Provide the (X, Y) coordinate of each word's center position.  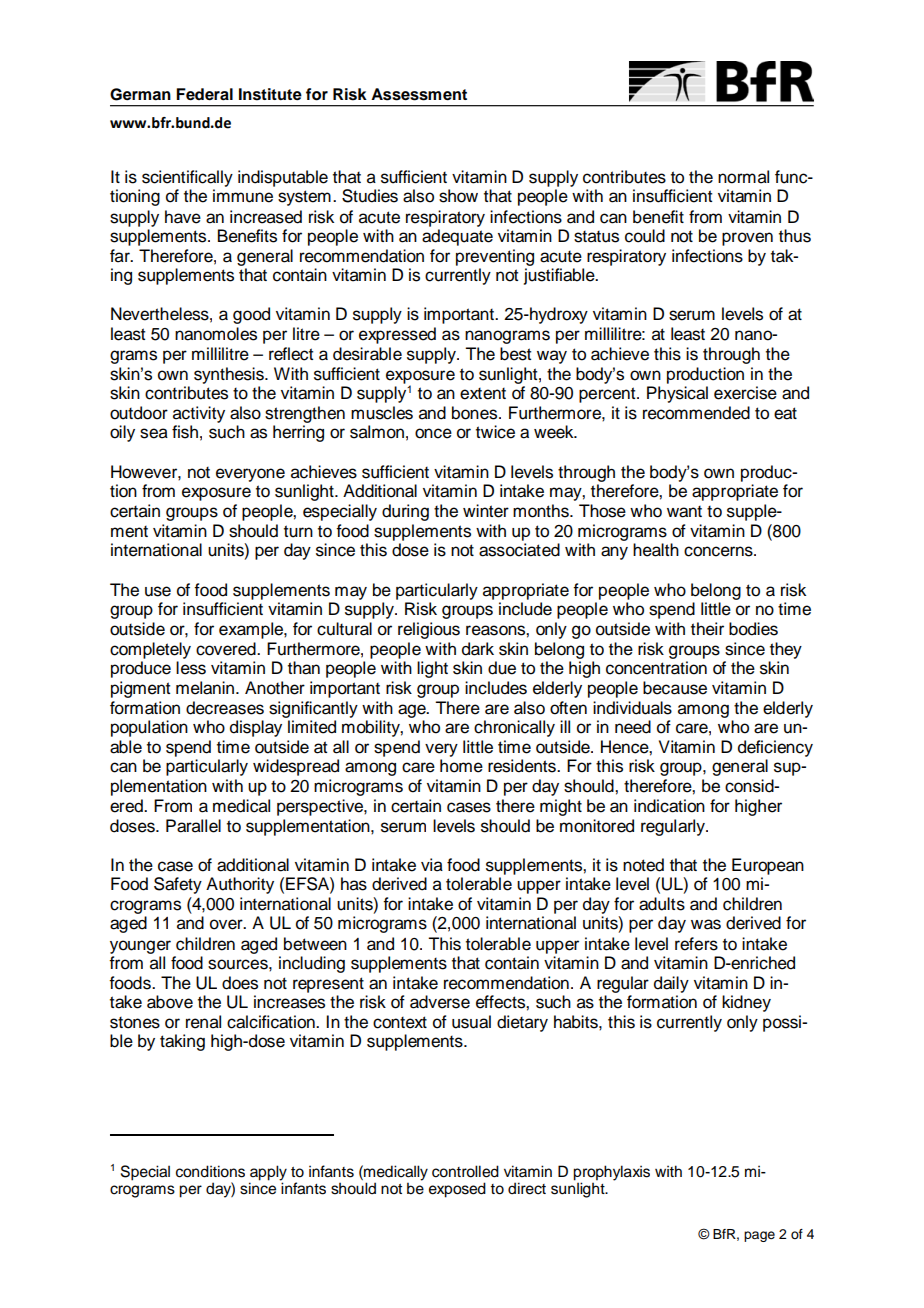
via (432, 865)
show (458, 196)
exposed (457, 1190)
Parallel (193, 826)
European (768, 866)
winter (486, 511)
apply (268, 1173)
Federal (204, 94)
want (684, 512)
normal (743, 177)
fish (185, 432)
